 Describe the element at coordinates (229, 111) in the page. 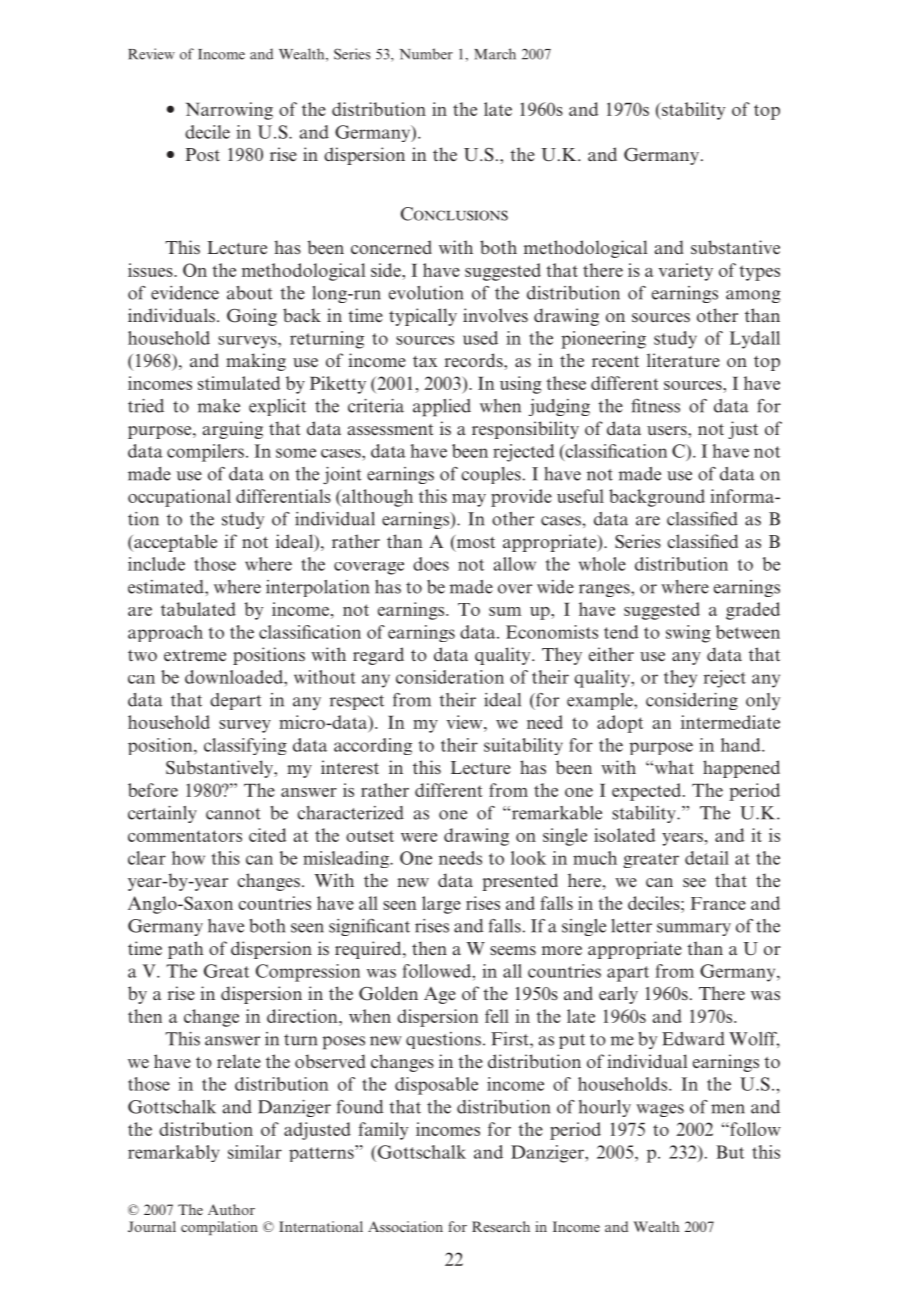

I see `Narrowing` at that location.
